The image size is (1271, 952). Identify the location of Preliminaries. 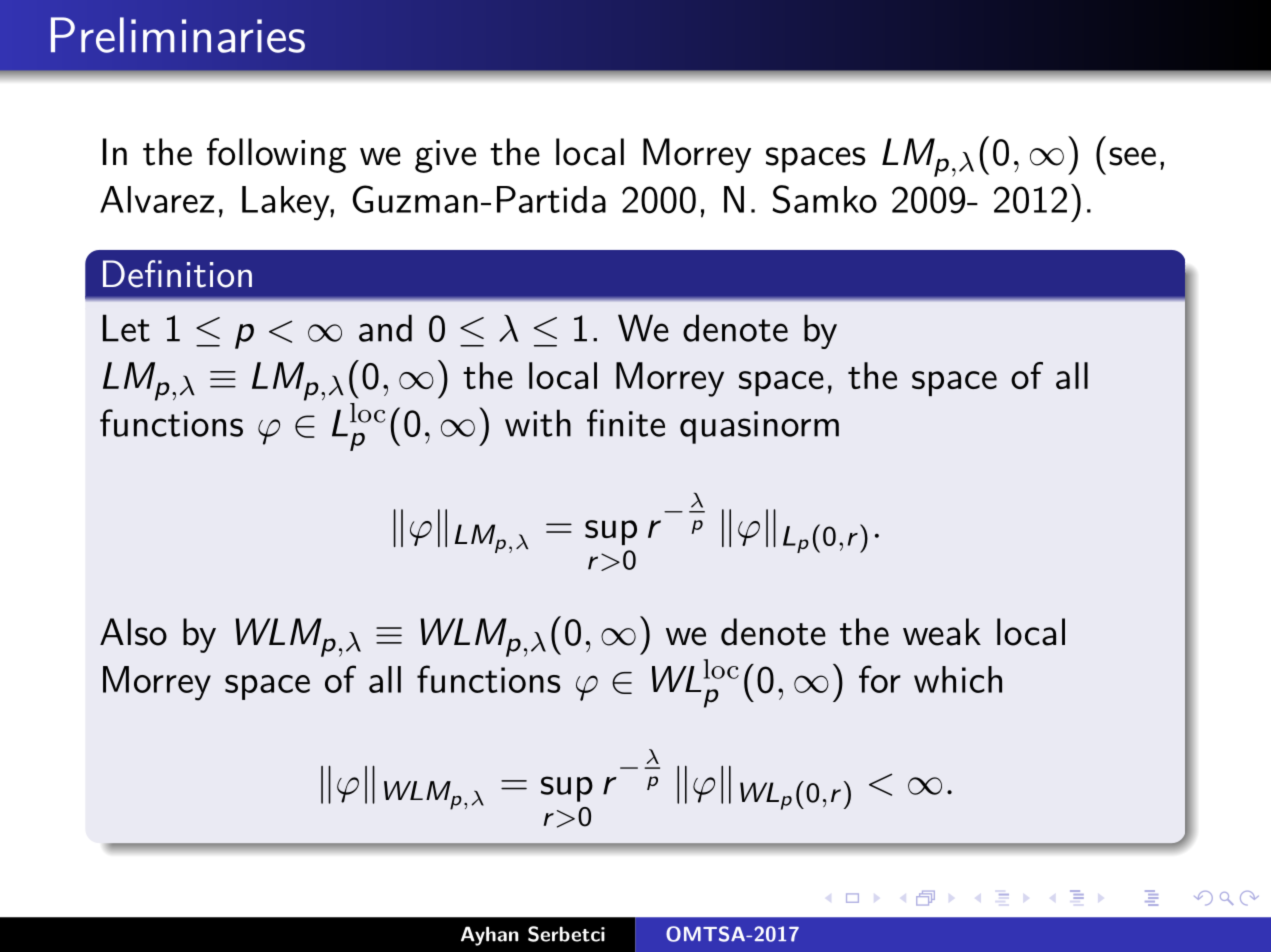
(178, 35).
